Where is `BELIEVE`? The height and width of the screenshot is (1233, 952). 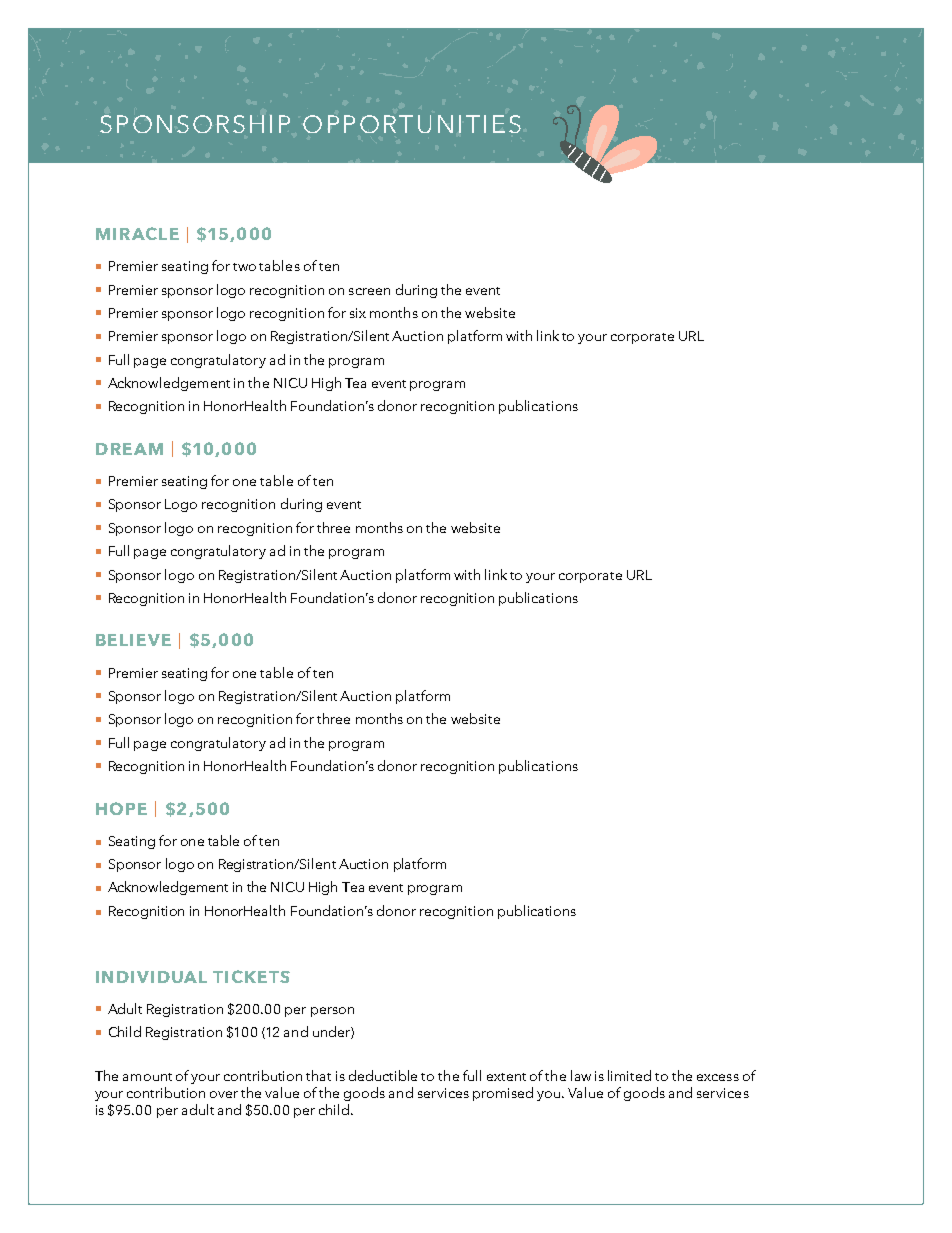 BELIEVE is located at coordinates (133, 640).
